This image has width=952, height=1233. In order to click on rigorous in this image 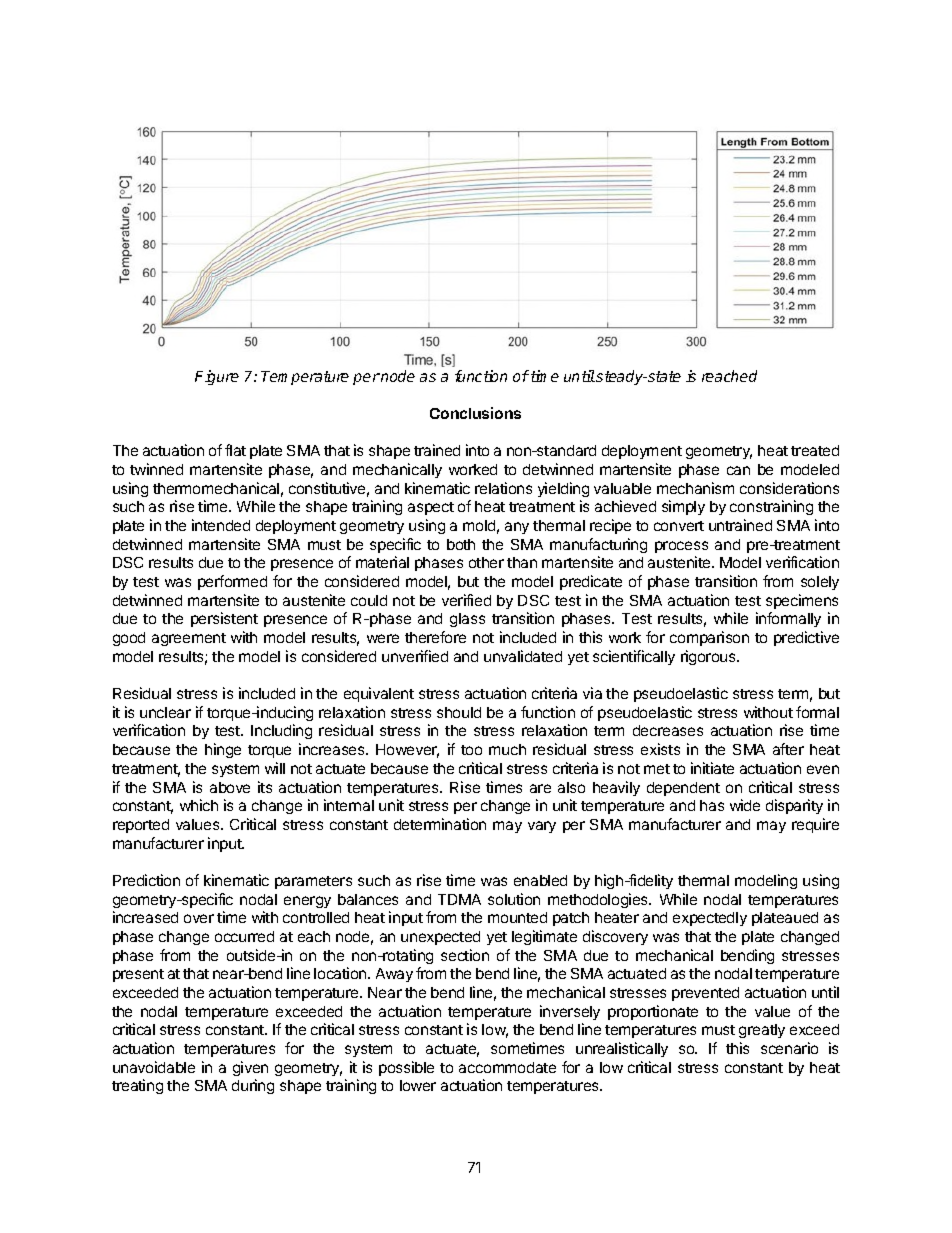, I will do `click(709, 657)`.
